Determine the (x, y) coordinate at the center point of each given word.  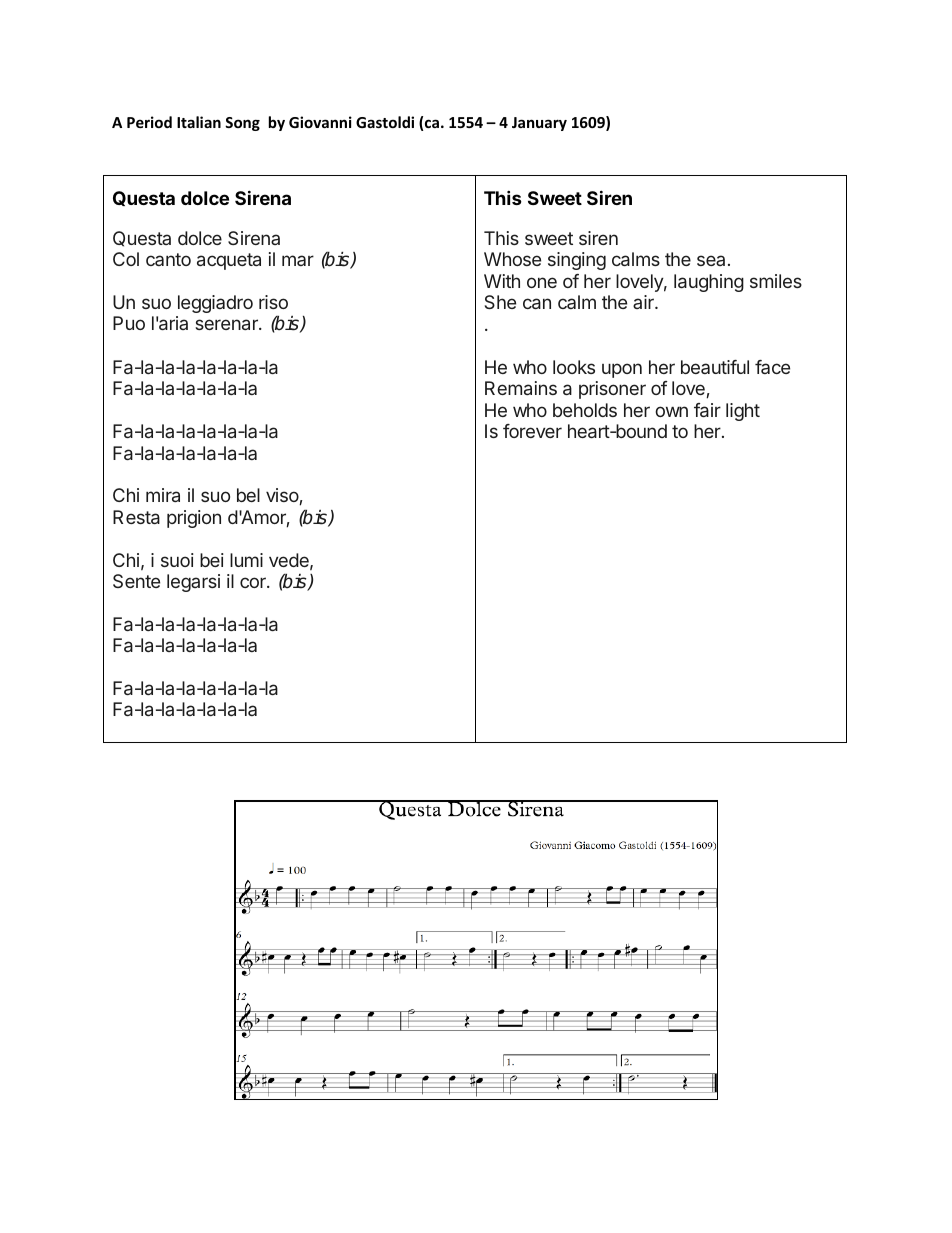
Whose (512, 259)
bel (248, 495)
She (500, 302)
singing (577, 261)
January (539, 124)
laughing (709, 283)
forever (532, 431)
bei (212, 560)
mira (163, 495)
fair (707, 410)
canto (168, 259)
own (671, 411)
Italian (199, 122)
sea (711, 260)
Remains (521, 388)
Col (126, 259)
